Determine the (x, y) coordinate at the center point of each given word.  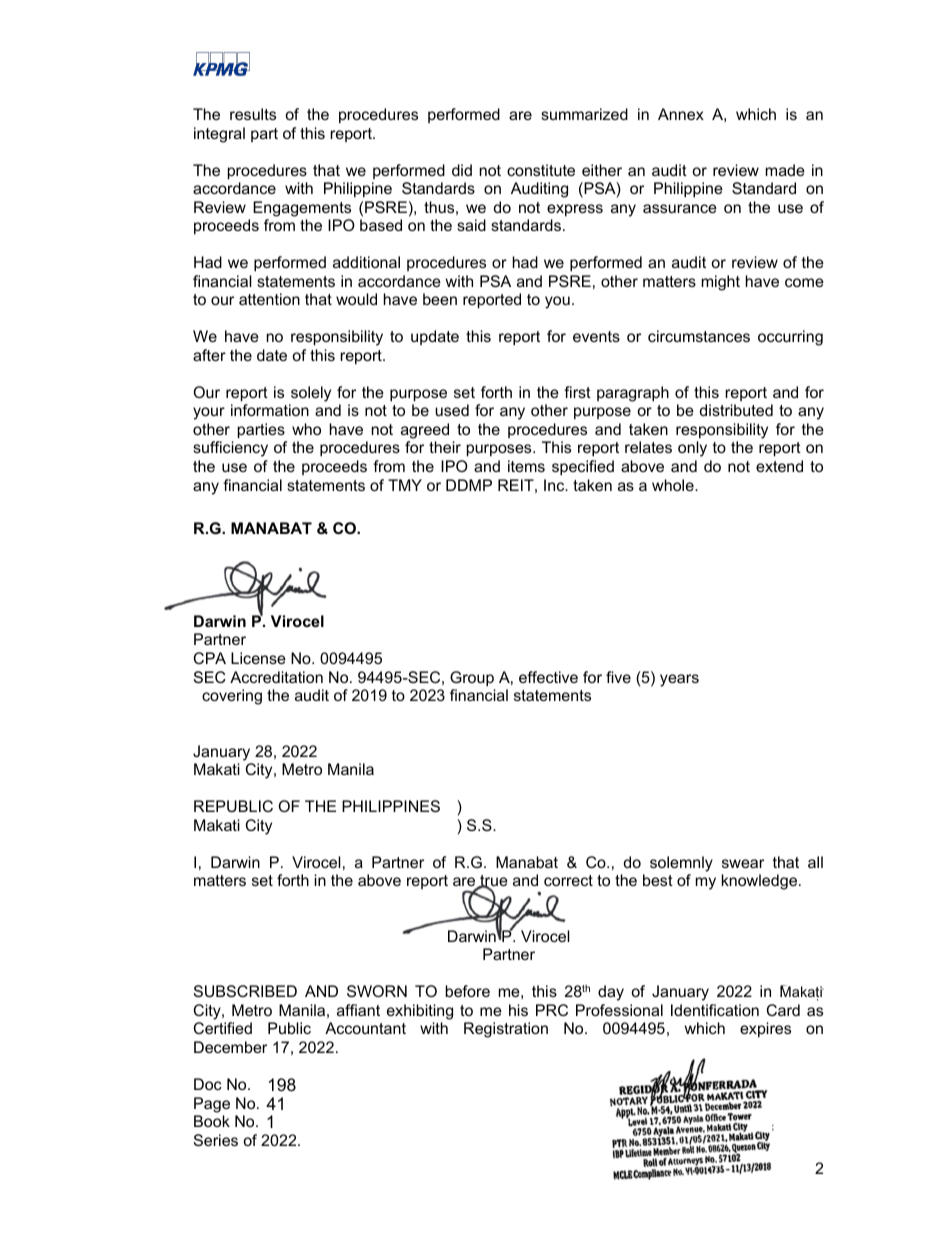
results (253, 114)
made (785, 170)
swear (743, 863)
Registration (506, 1030)
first (577, 392)
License (258, 658)
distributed (736, 410)
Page (212, 1105)
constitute (541, 170)
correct (568, 880)
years (679, 680)
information (270, 410)
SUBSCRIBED (245, 991)
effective (548, 677)
